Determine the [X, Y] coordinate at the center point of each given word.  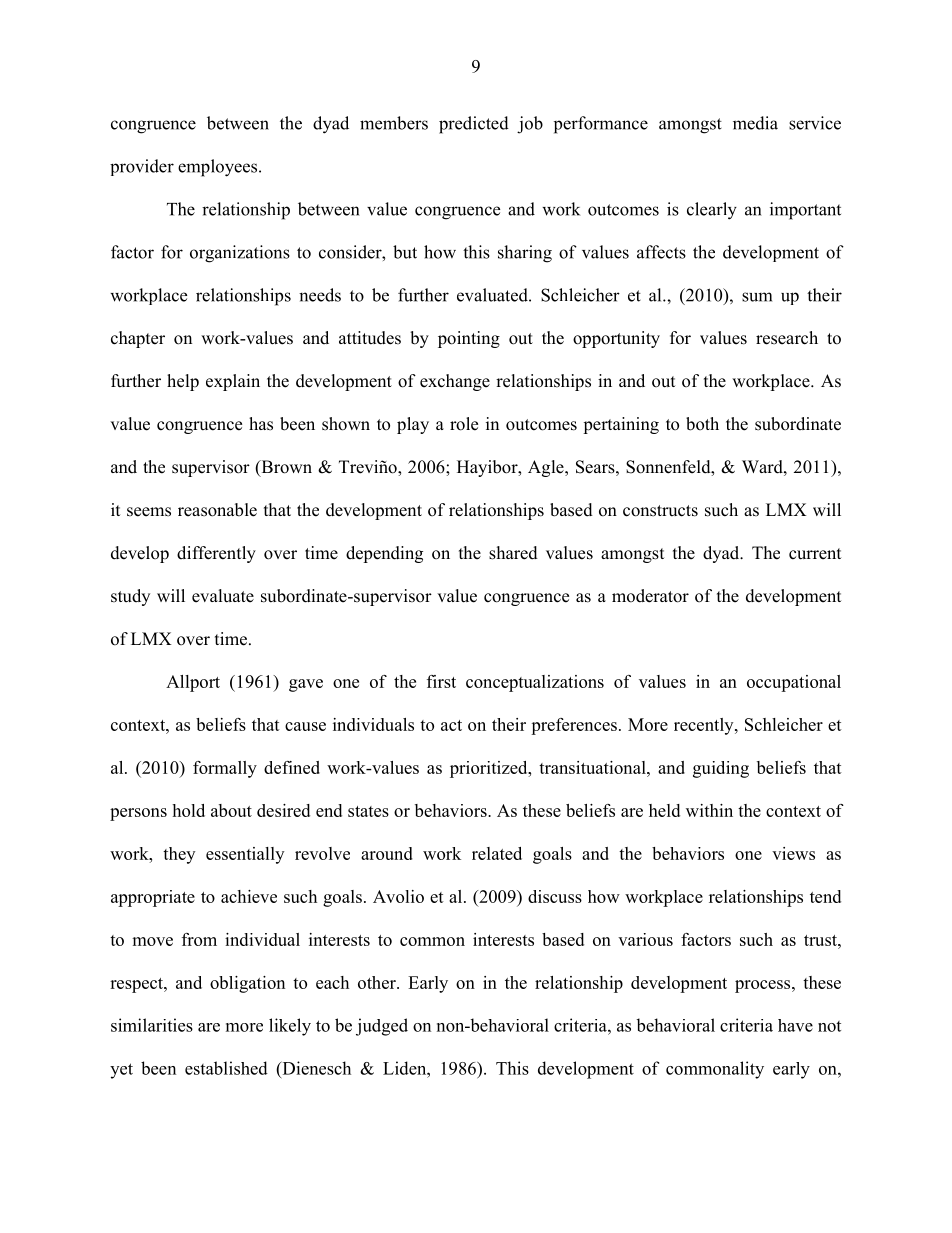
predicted [474, 125]
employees [219, 168]
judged [382, 1027]
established [226, 1068]
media [755, 123]
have [795, 1025]
